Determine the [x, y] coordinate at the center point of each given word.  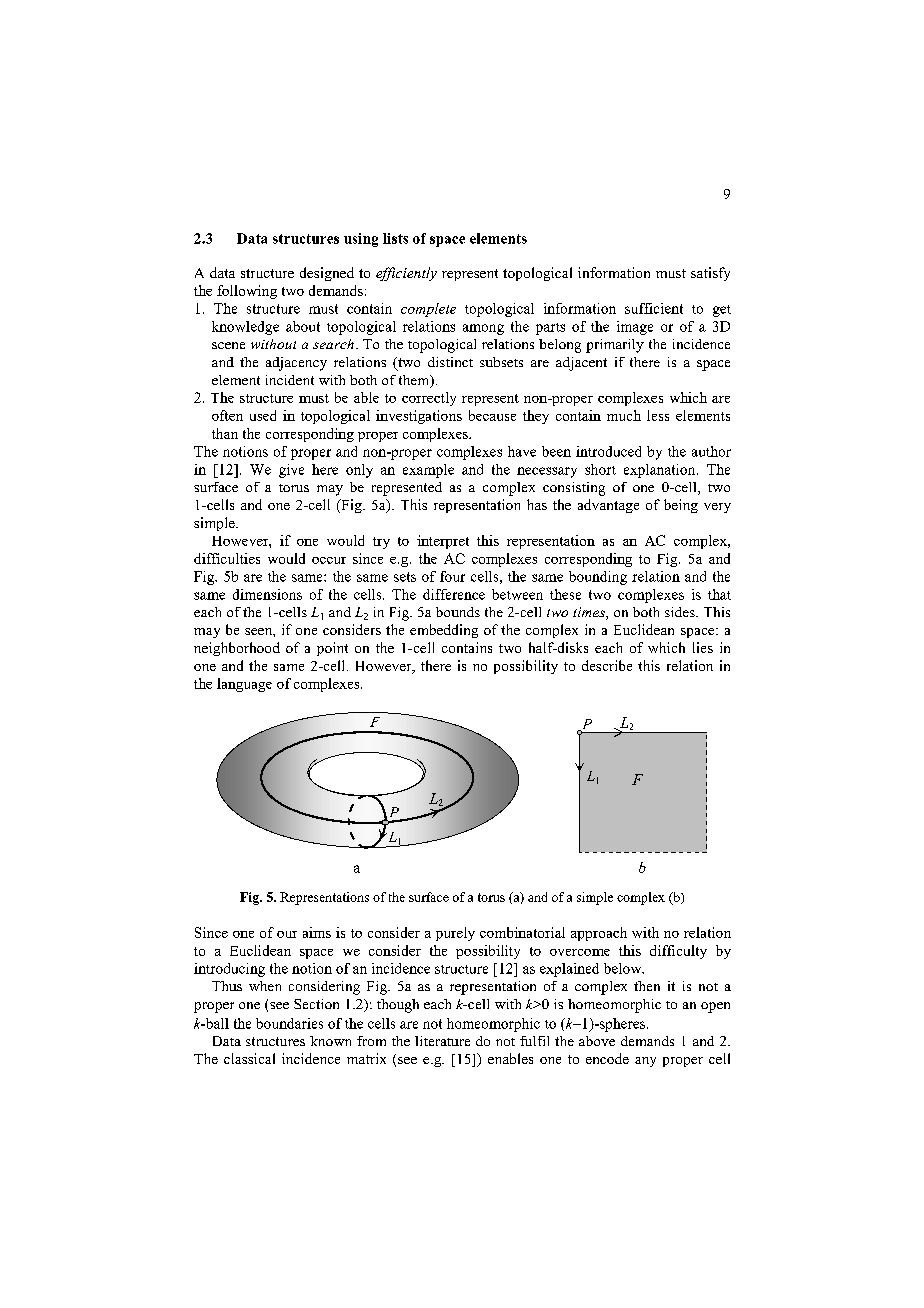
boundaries [289, 1023]
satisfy [710, 274]
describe [607, 665]
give [291, 471]
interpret [443, 542]
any [645, 1062]
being [681, 506]
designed [327, 274]
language [244, 685]
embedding [444, 631]
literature [442, 1041]
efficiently [406, 274]
